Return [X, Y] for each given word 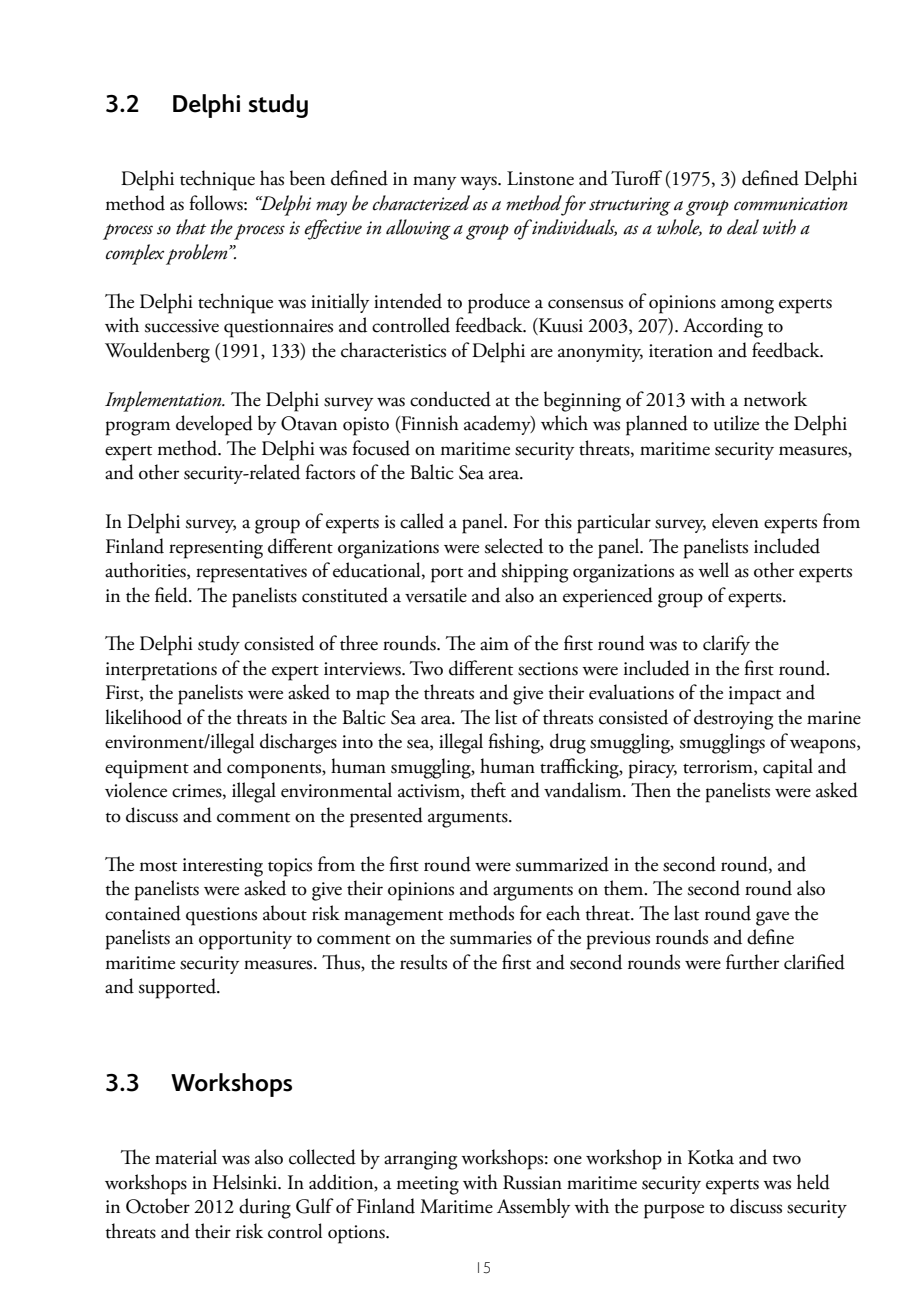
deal [743, 227]
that [191, 227]
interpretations [161, 671]
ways [479, 183]
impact [755, 695]
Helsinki [246, 1182]
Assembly [533, 1208]
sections [548, 669]
